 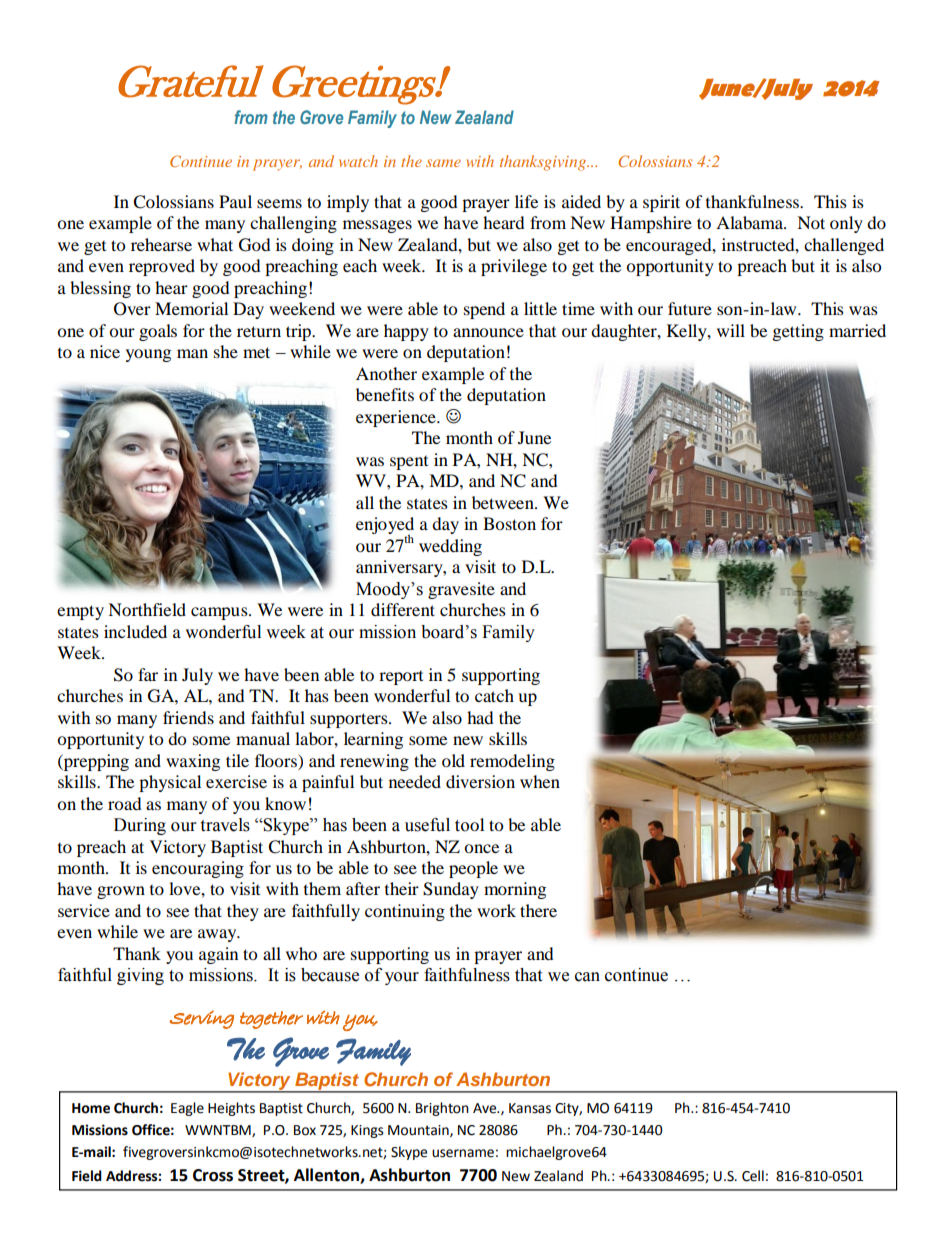 What do you see at coordinates (235, 201) in the screenshot?
I see `Paul` at bounding box center [235, 201].
